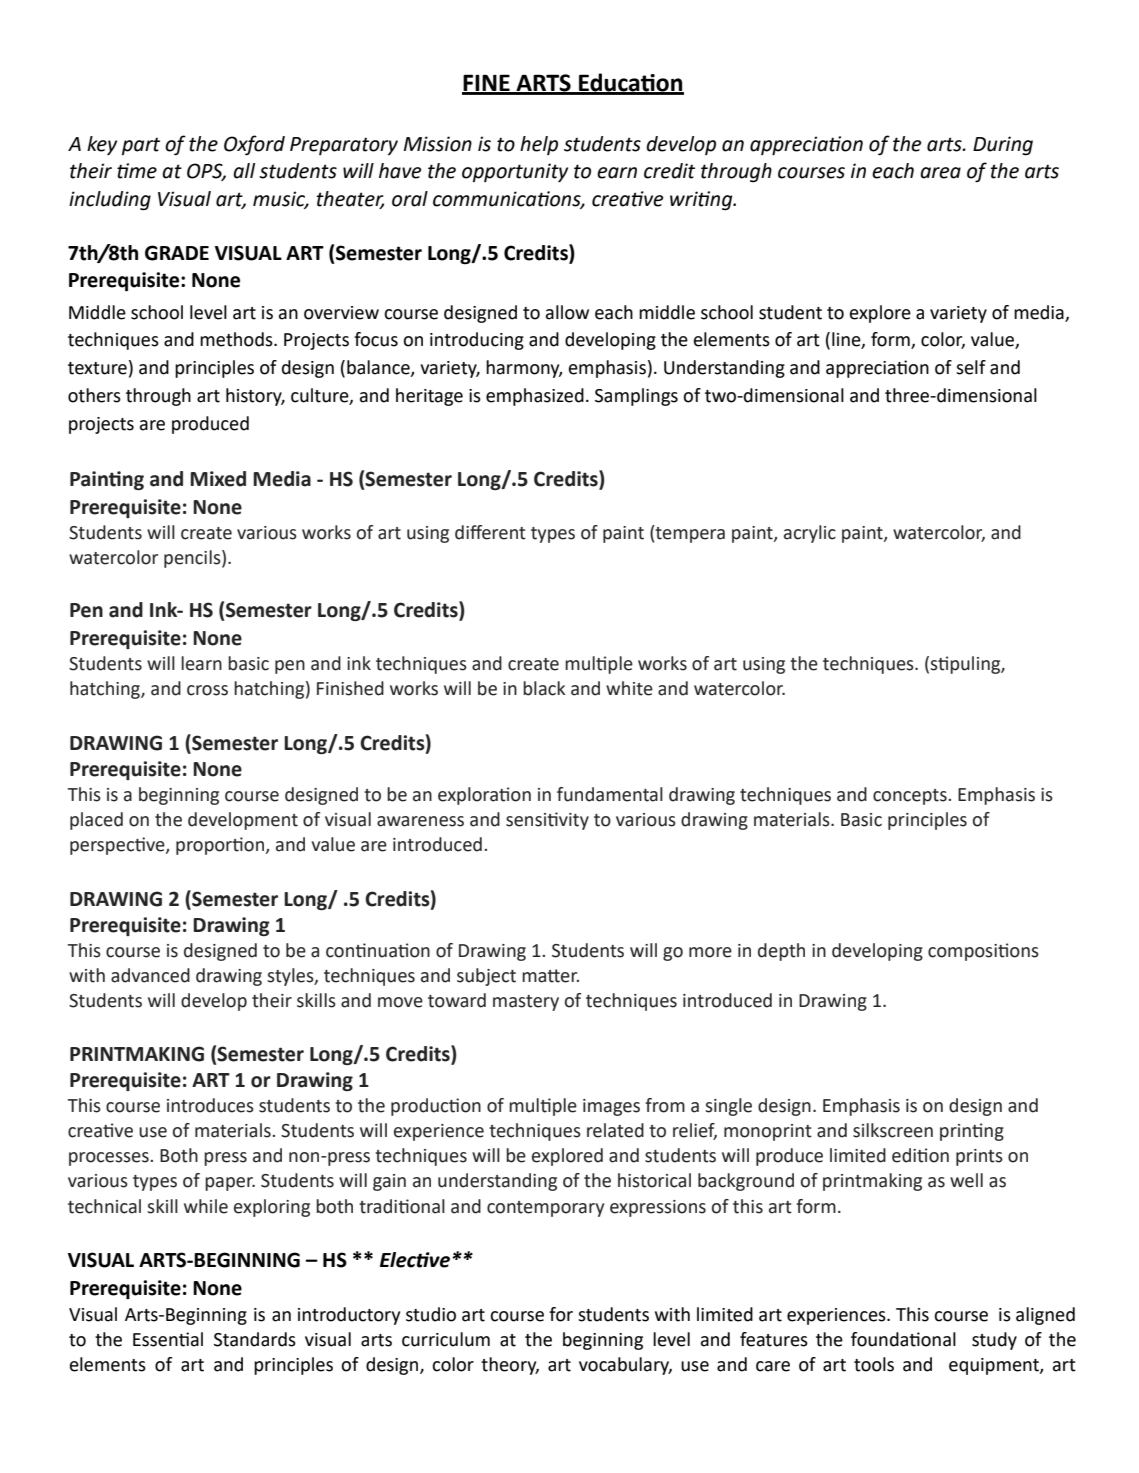 The height and width of the screenshot is (1473, 1139). What do you see at coordinates (625, 1366) in the screenshot?
I see `vocabulary` at bounding box center [625, 1366].
